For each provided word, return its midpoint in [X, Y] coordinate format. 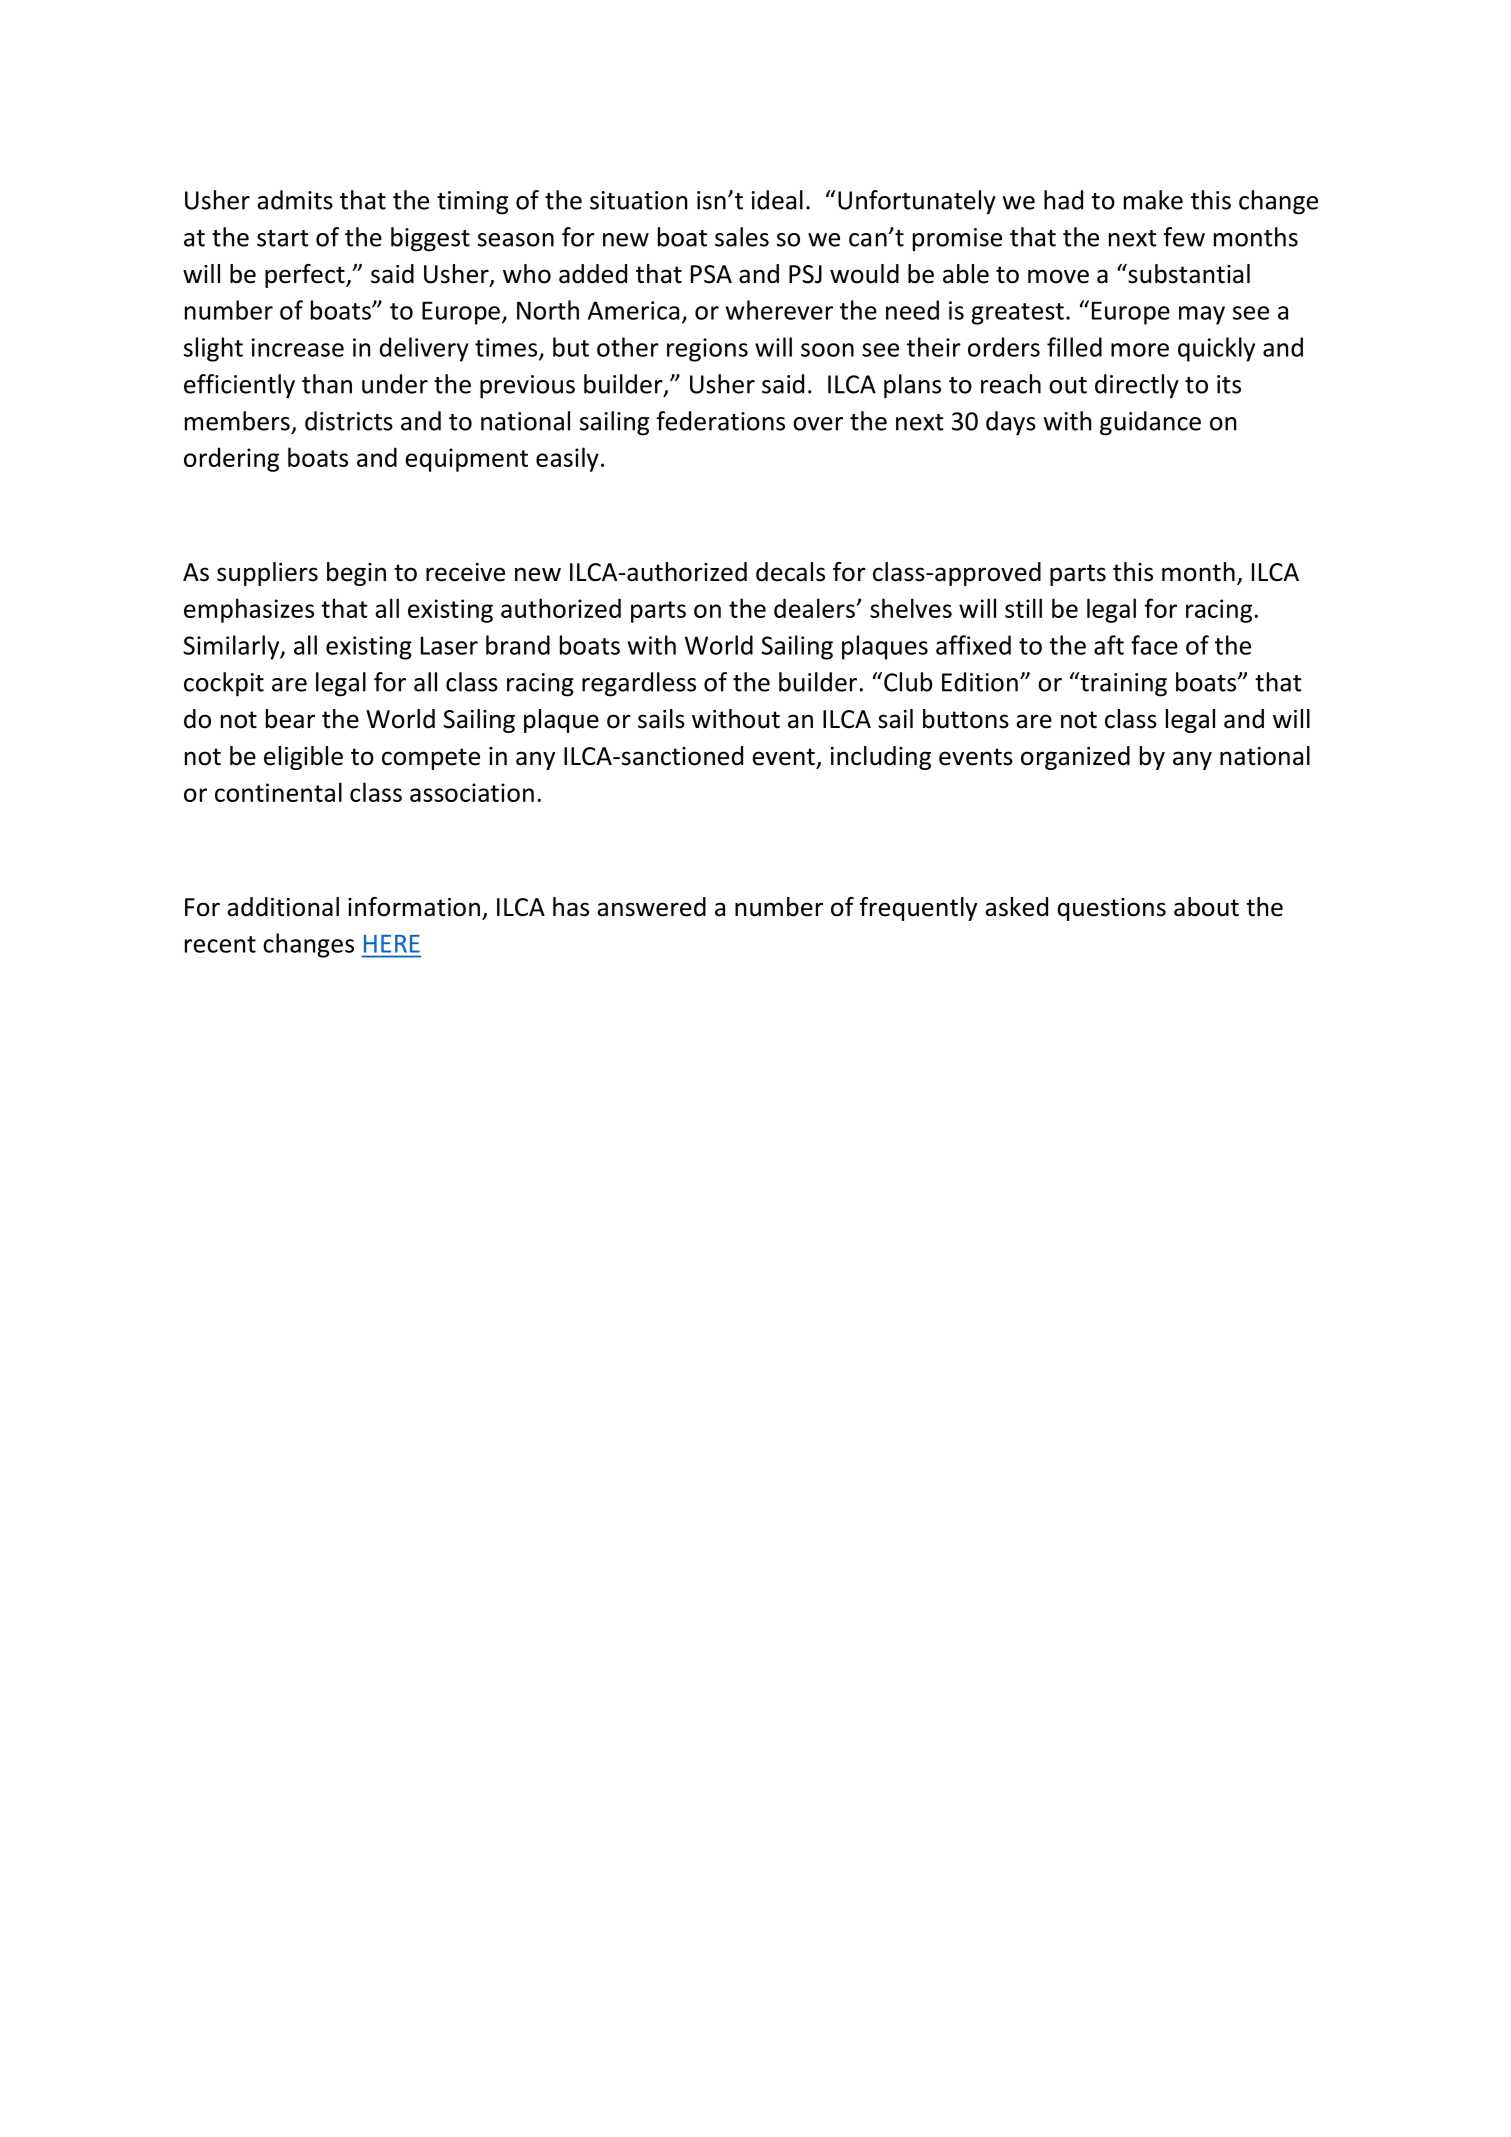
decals [790, 572]
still [1023, 608]
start [283, 238]
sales [742, 237]
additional [283, 907]
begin [356, 574]
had [1063, 200]
